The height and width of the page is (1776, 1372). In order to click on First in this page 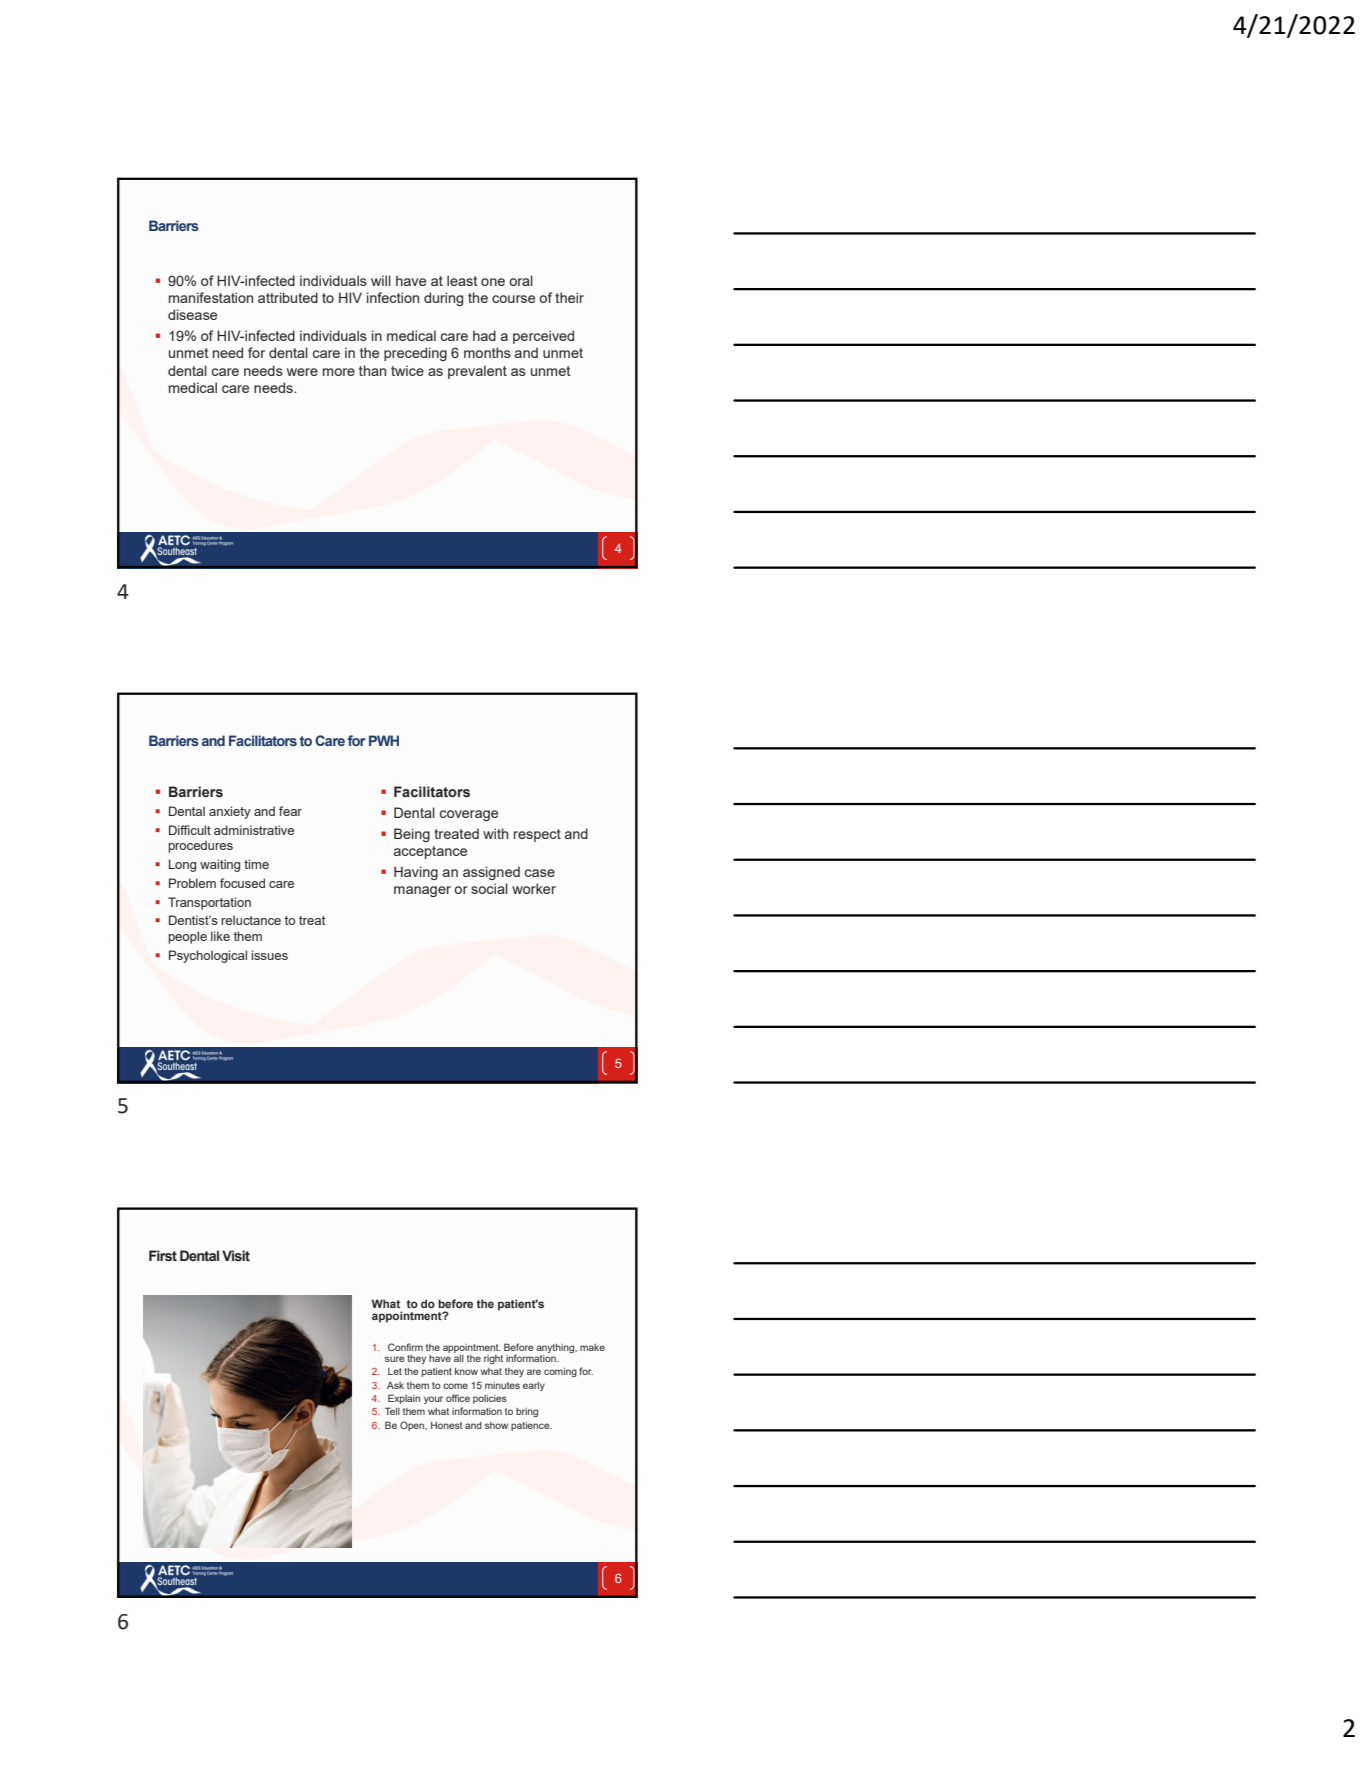, I will do `click(163, 1256)`.
